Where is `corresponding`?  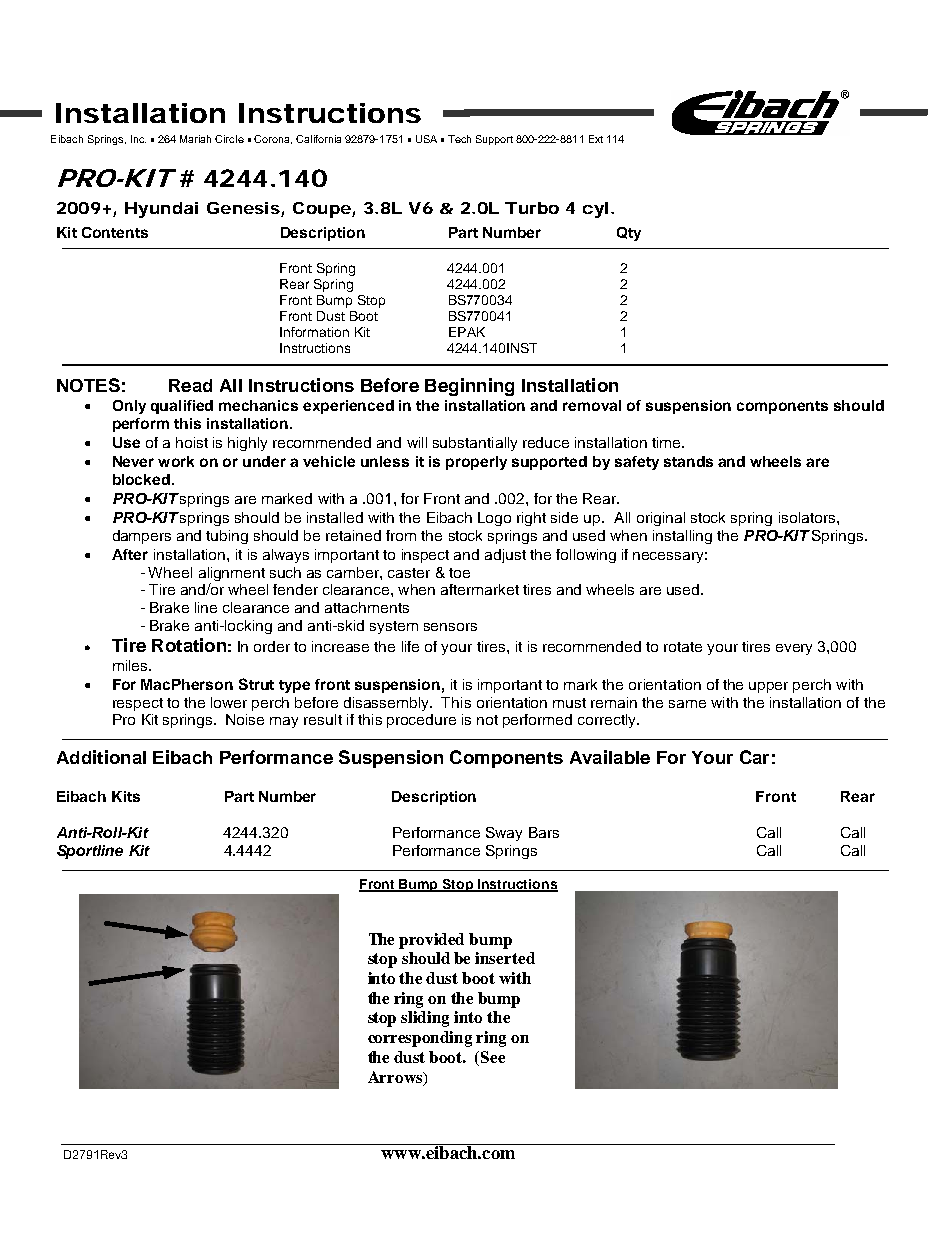 corresponding is located at coordinates (420, 1039).
